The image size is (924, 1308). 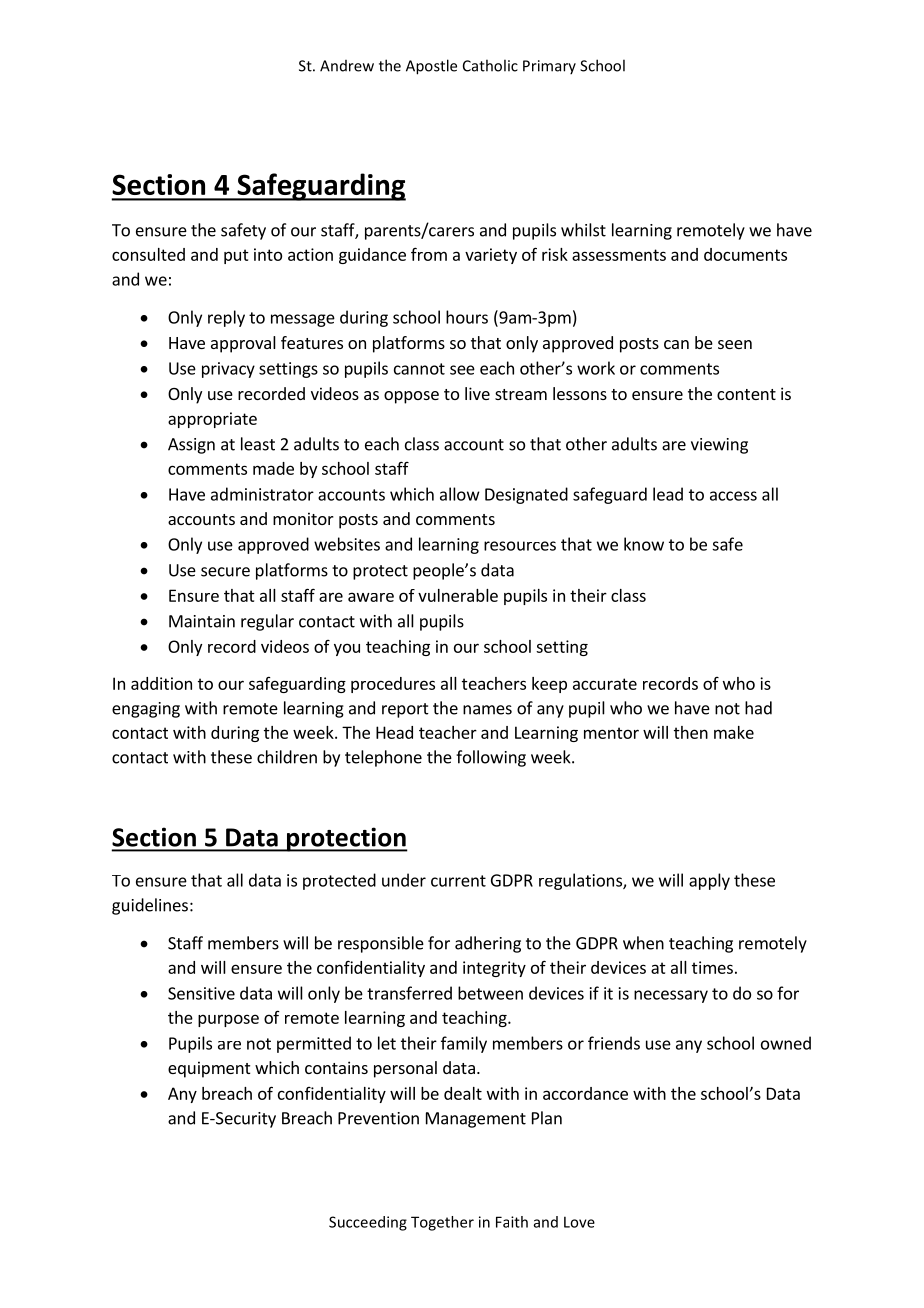 I want to click on apply, so click(x=709, y=881).
